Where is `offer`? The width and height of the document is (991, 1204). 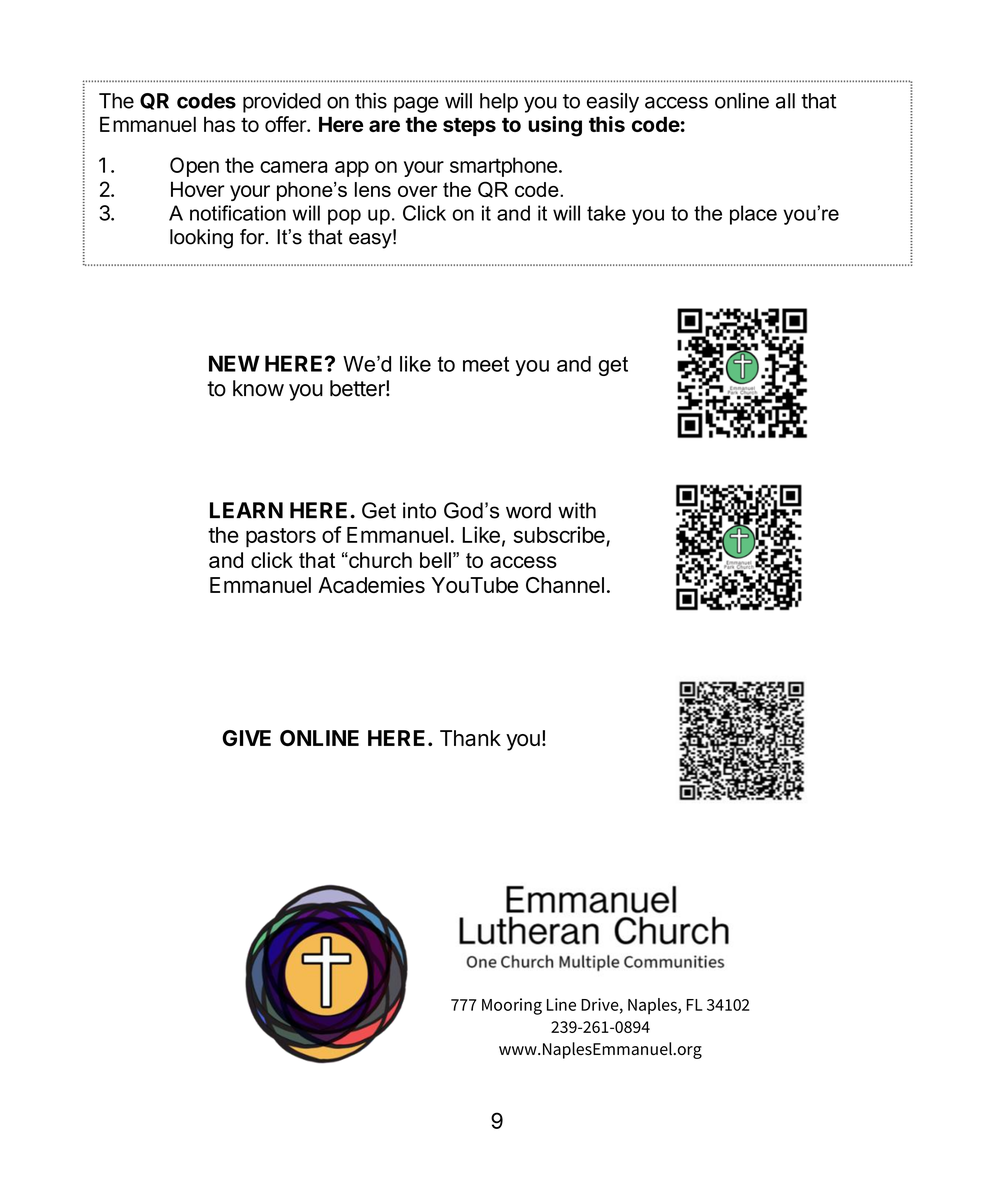 offer is located at coordinates (286, 124).
